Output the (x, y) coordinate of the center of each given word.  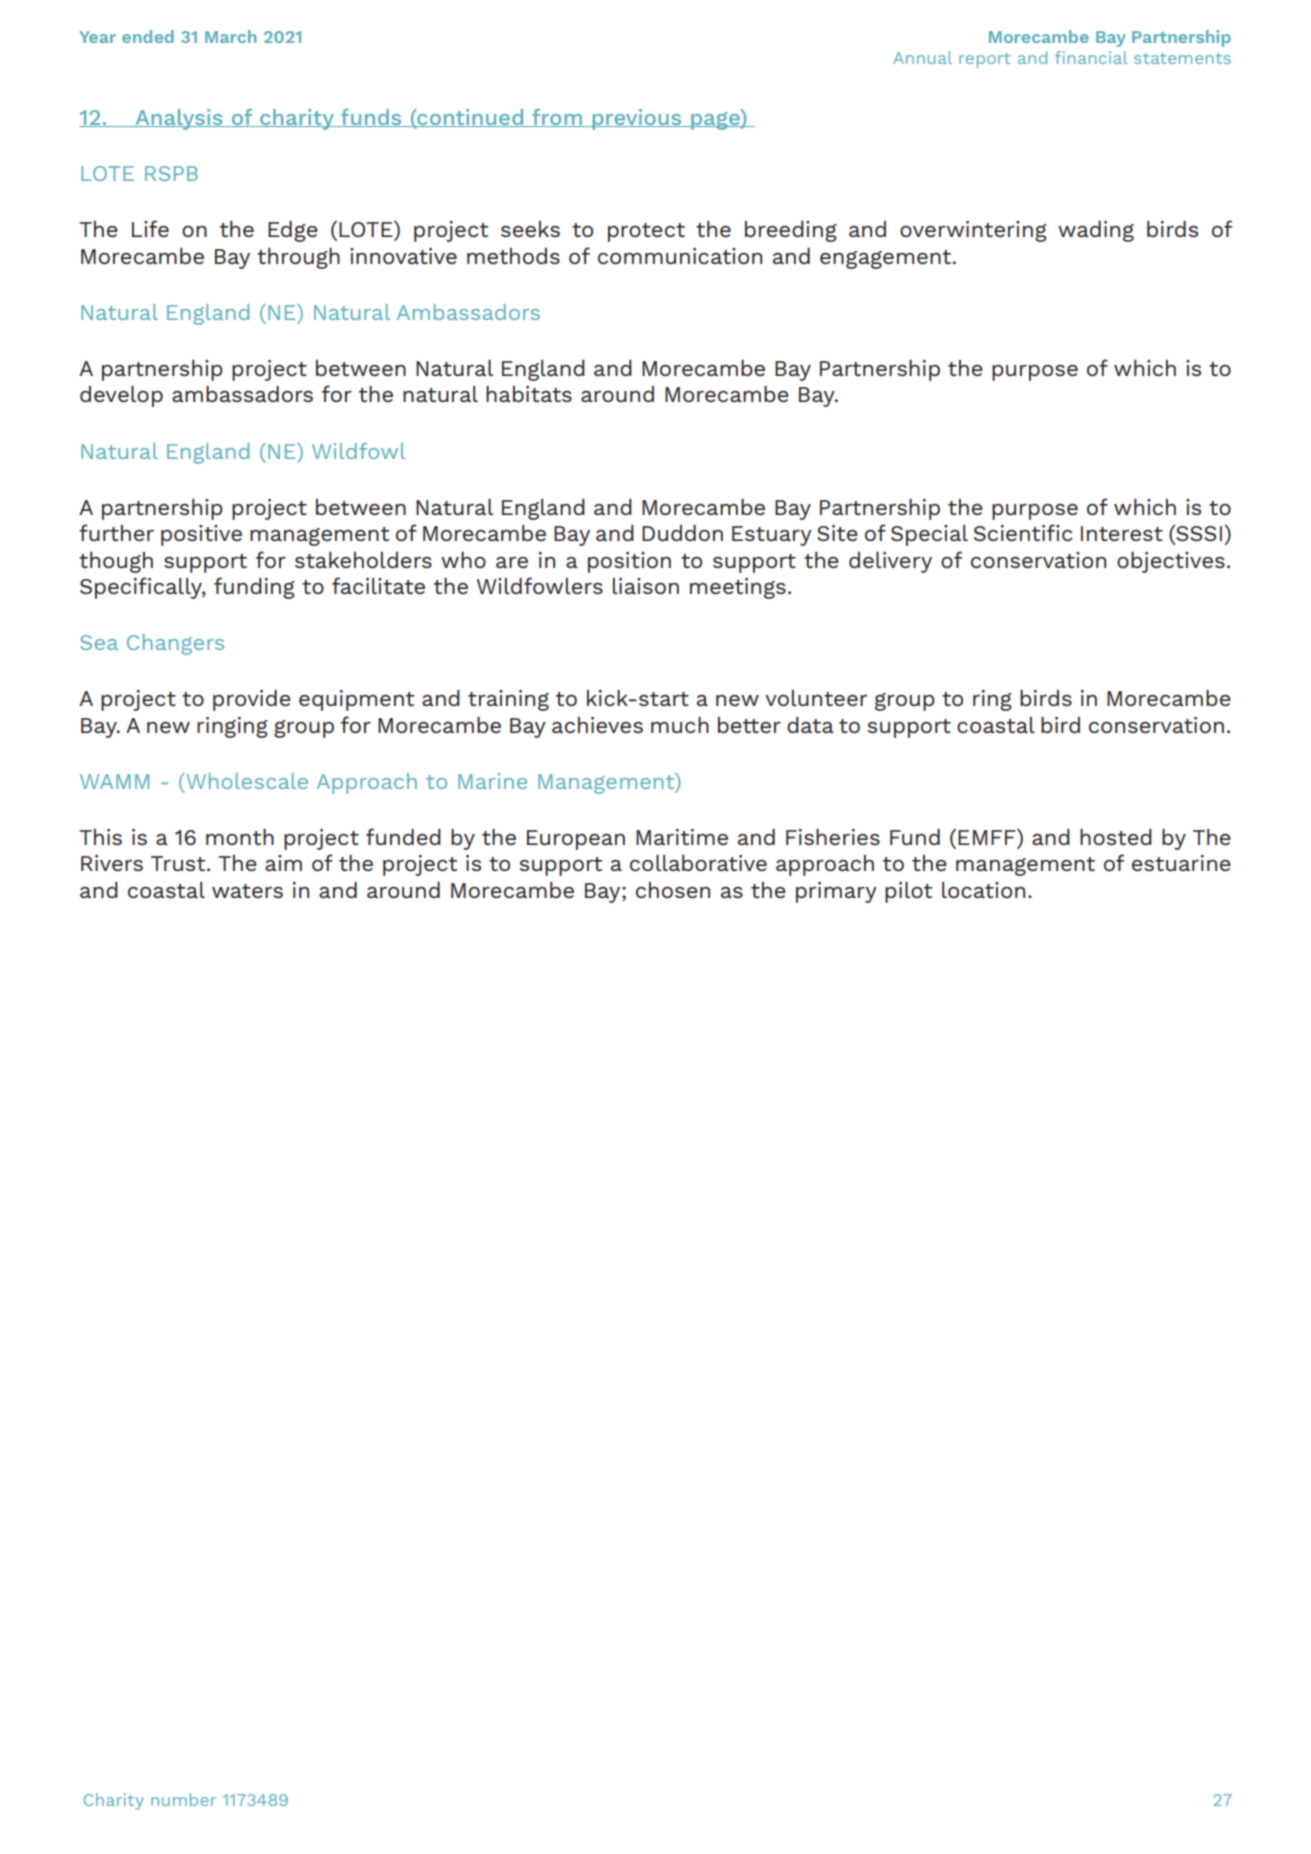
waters (247, 891)
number (183, 1799)
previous (637, 119)
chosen (673, 890)
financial (1091, 57)
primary (836, 892)
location (983, 890)
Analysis (179, 119)
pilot (908, 892)
